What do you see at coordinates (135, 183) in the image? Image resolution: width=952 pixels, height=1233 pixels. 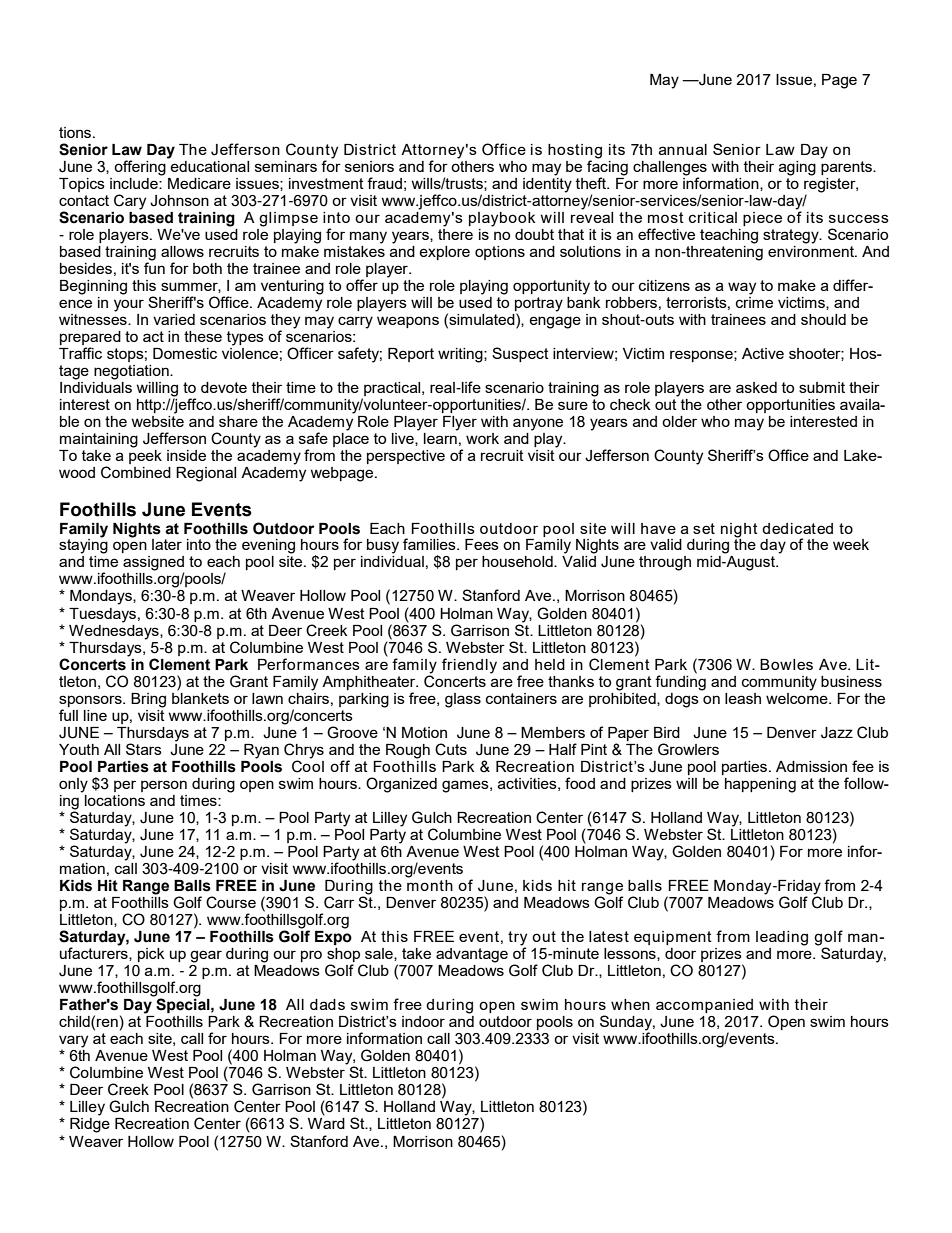 I see `include` at bounding box center [135, 183].
